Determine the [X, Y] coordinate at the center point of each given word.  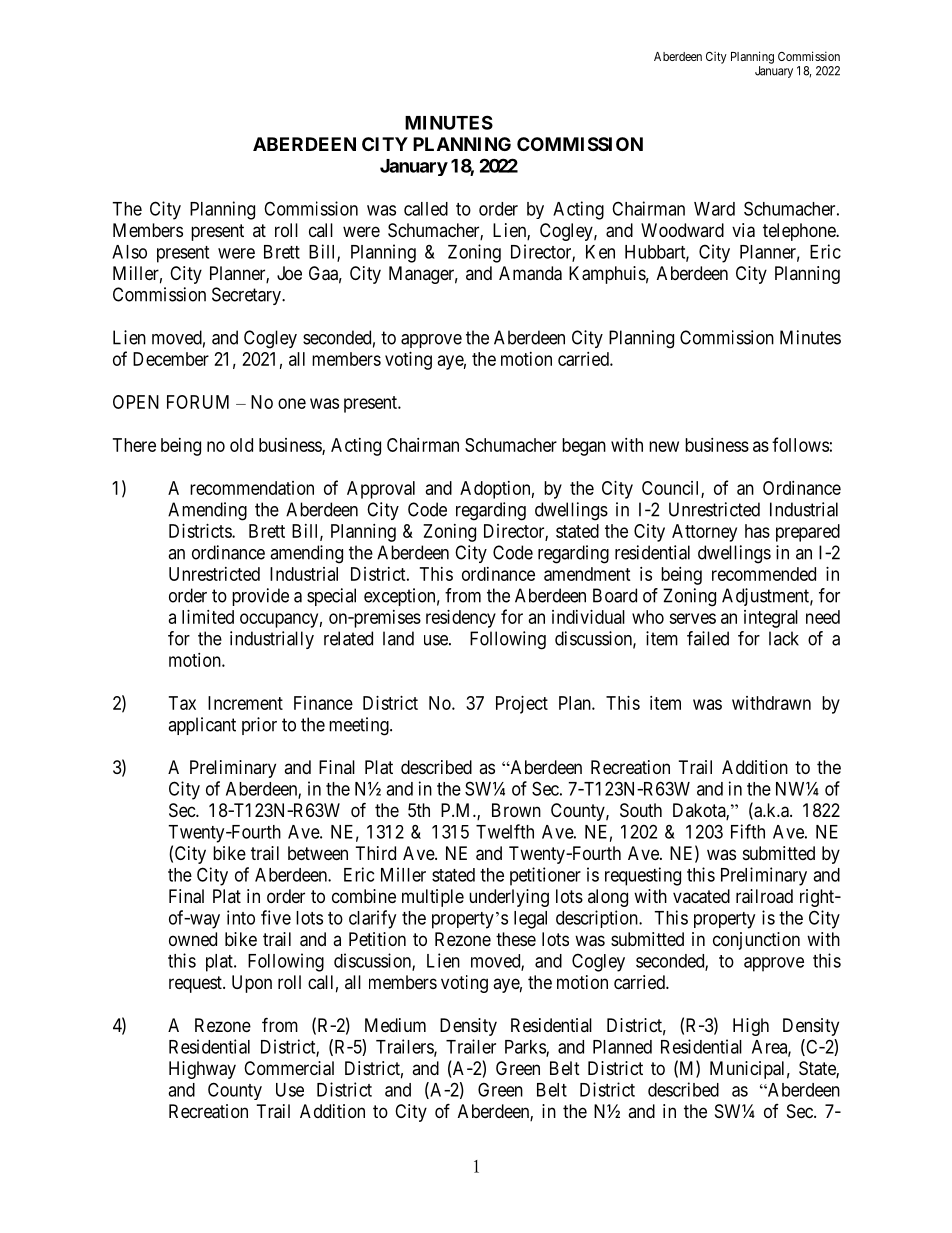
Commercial [289, 1068]
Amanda [530, 273]
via [743, 230]
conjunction [756, 941]
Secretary [247, 296]
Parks [526, 1048]
